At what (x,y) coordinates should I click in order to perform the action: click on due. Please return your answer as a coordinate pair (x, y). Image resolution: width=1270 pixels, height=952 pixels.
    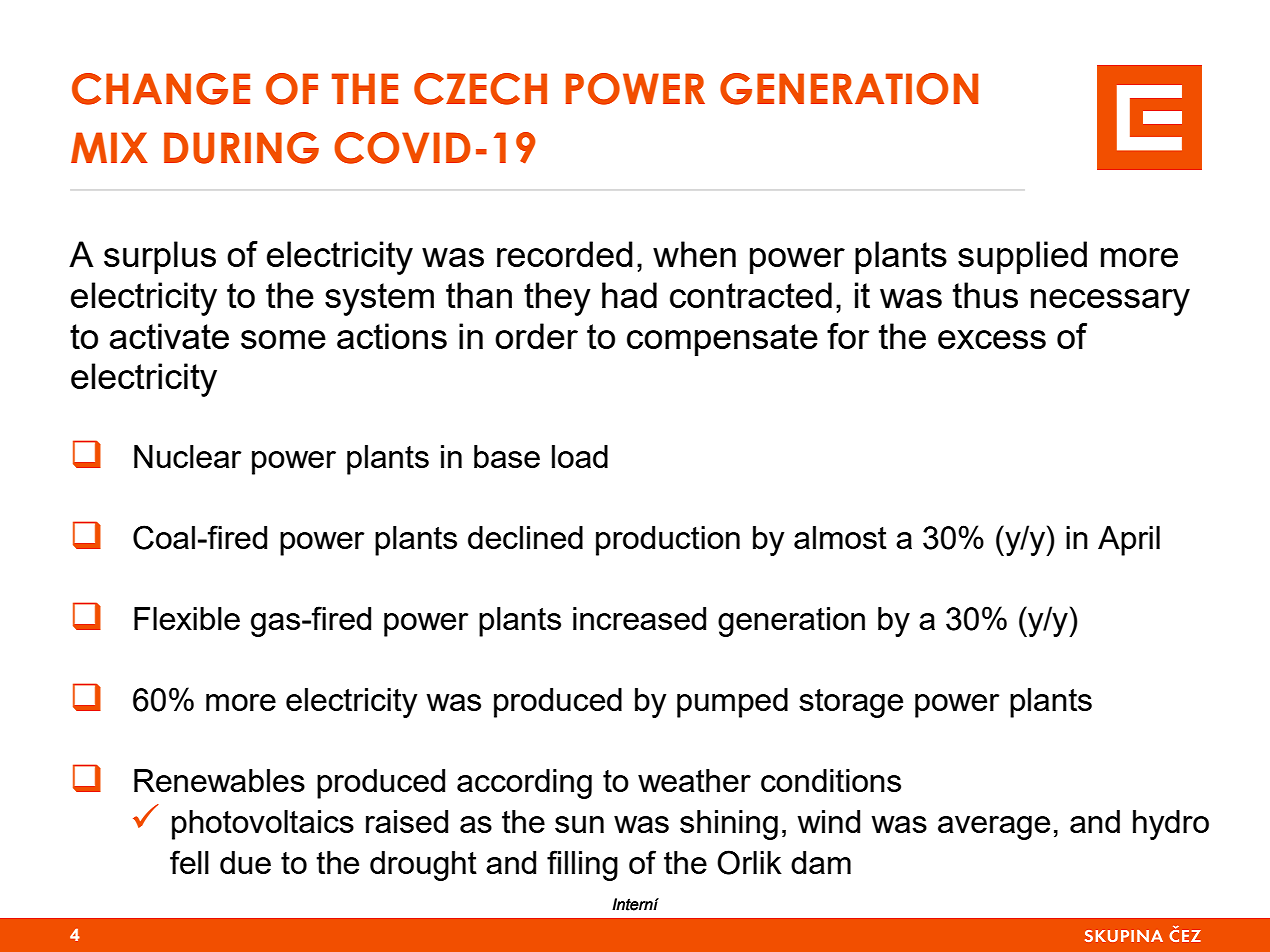
    Looking at the image, I should click on (245, 862).
